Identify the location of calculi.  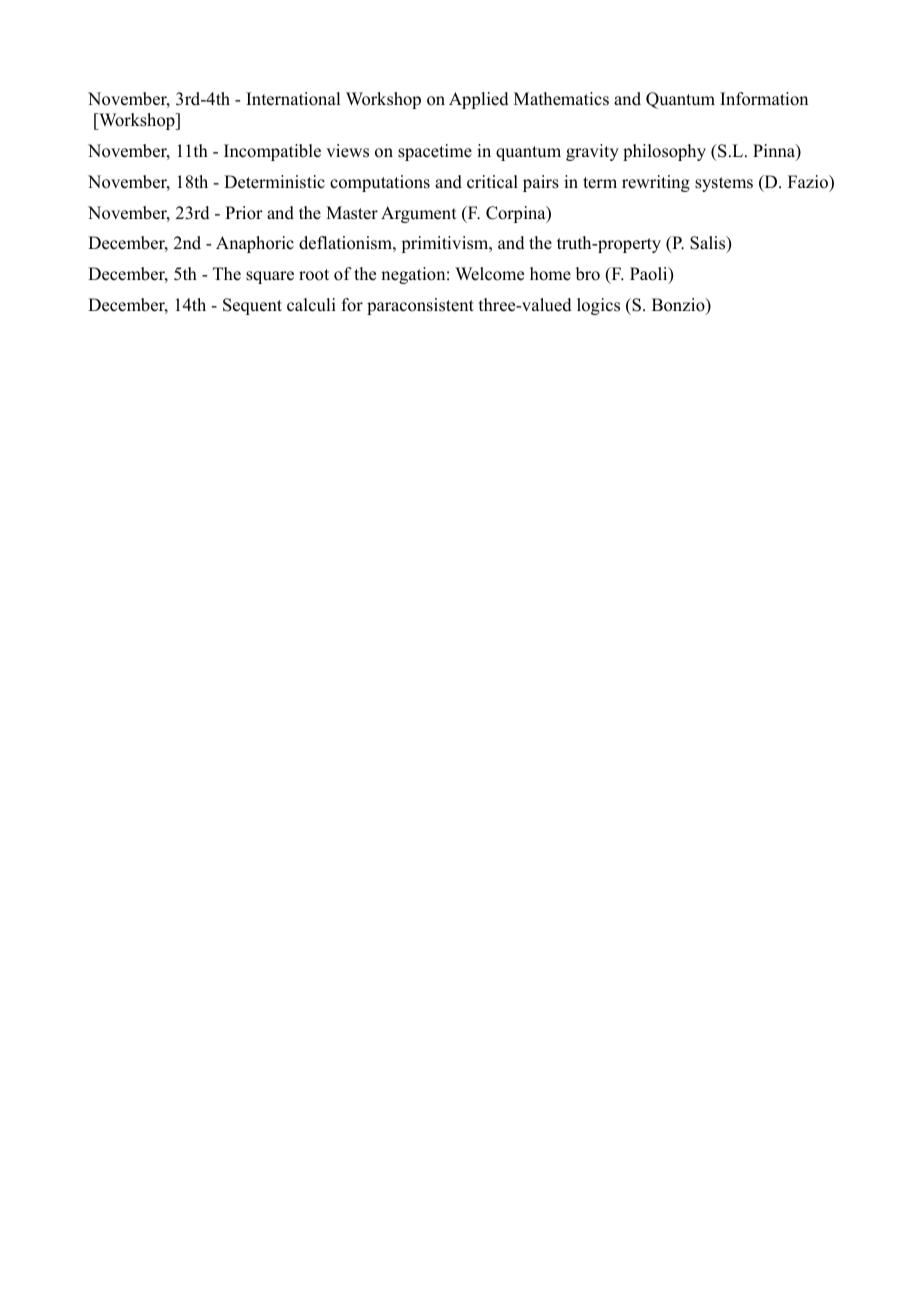
(311, 305).
